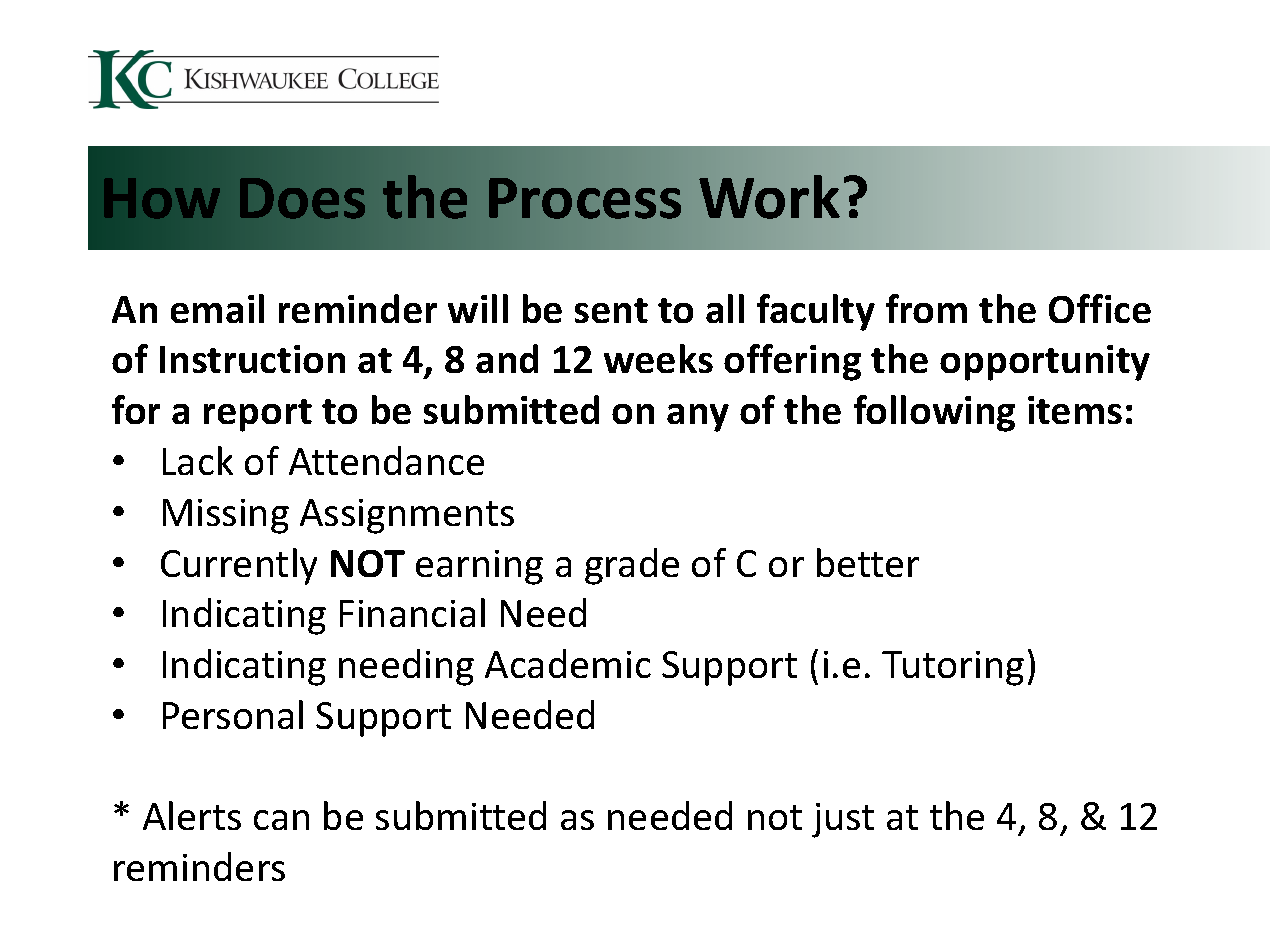 The height and width of the document is (952, 1270). I want to click on Work, so click(769, 197).
